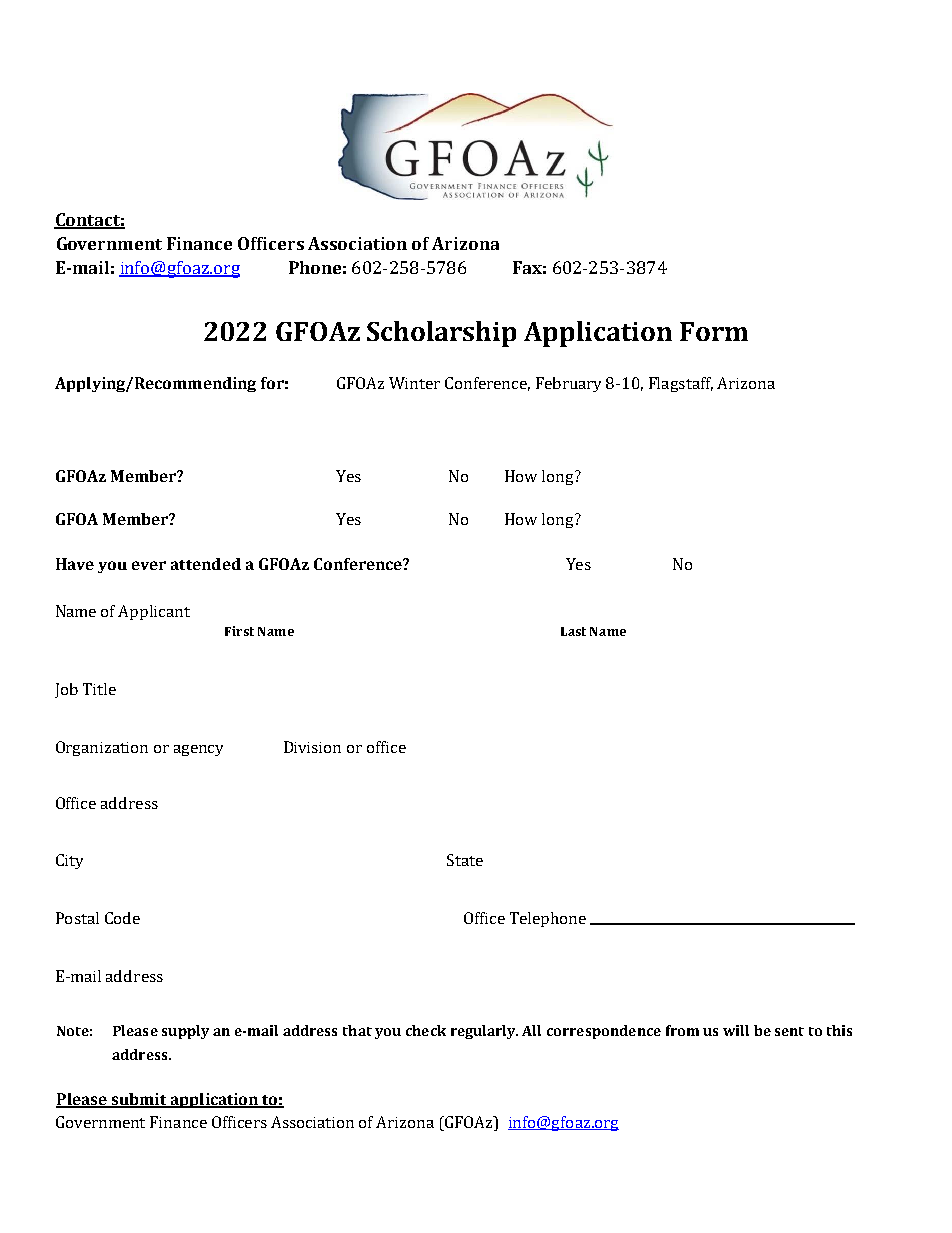  I want to click on State, so click(465, 860).
